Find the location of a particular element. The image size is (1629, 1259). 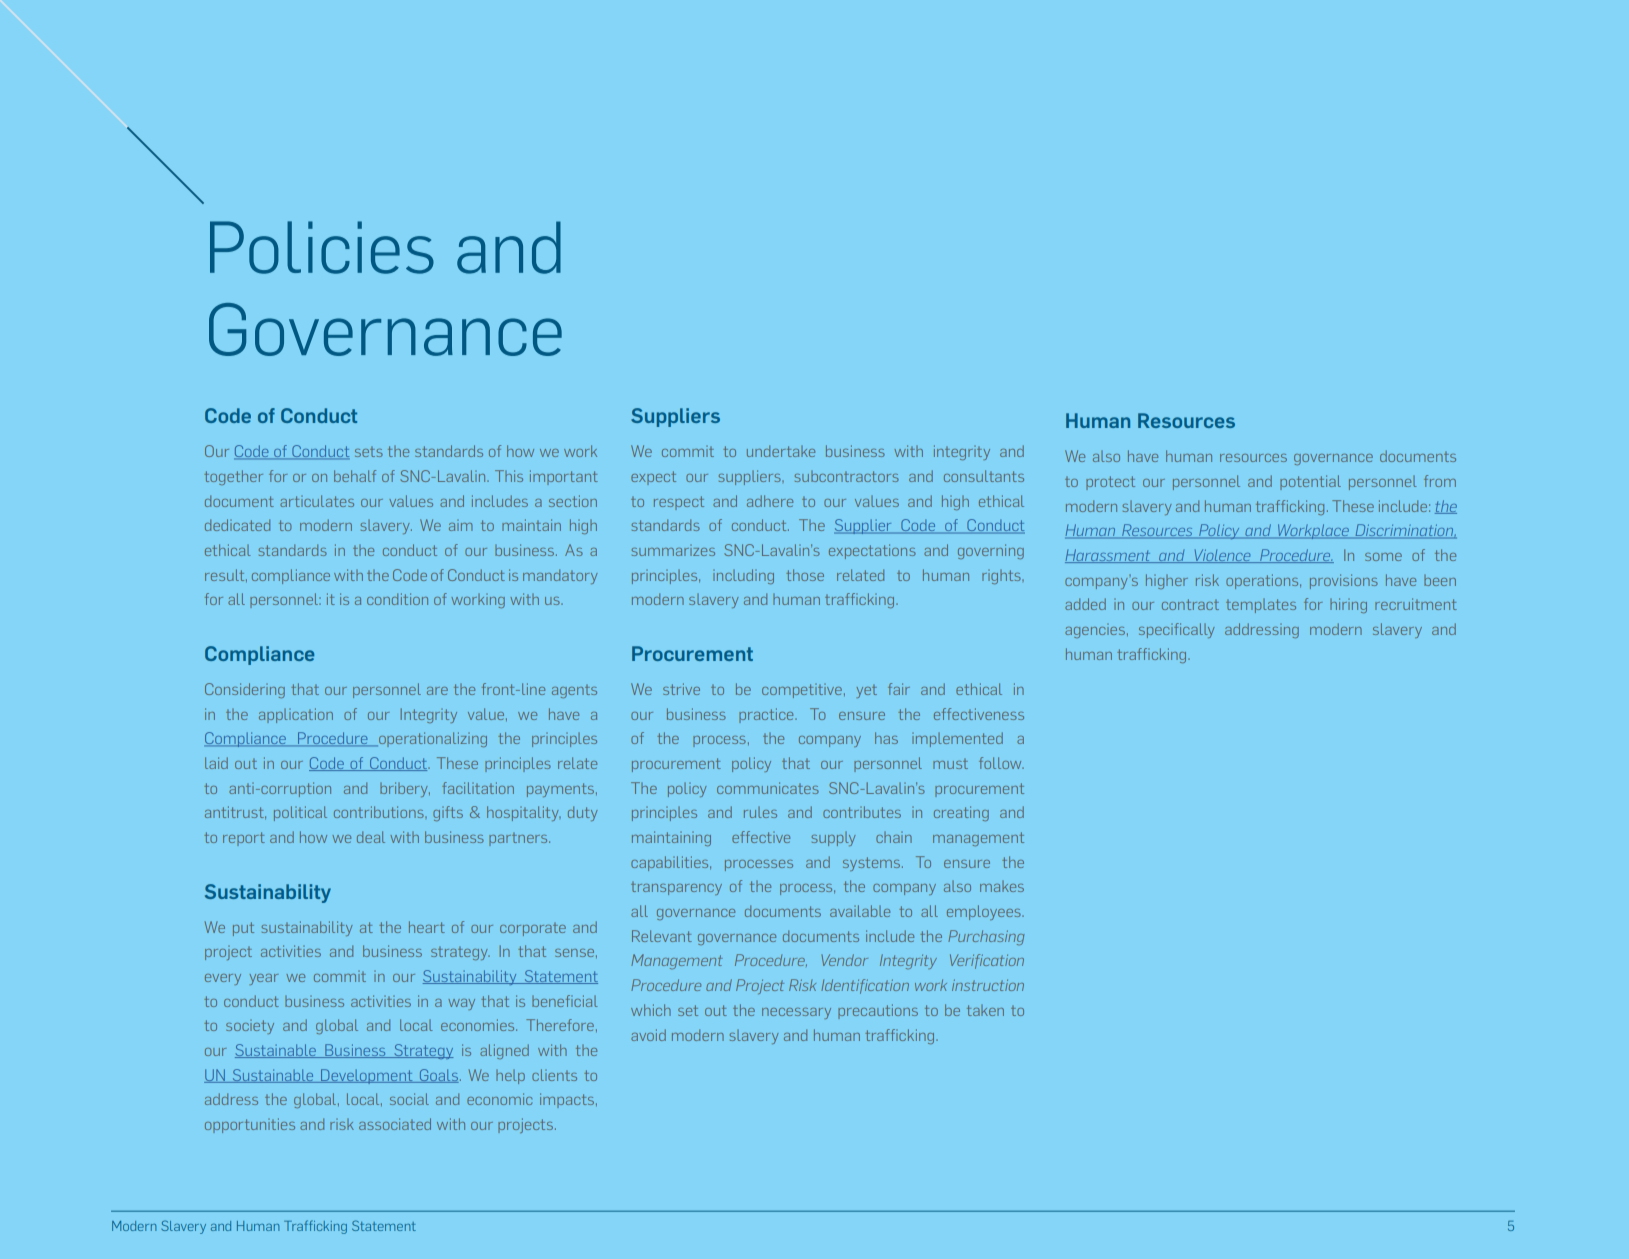

those is located at coordinates (805, 575).
